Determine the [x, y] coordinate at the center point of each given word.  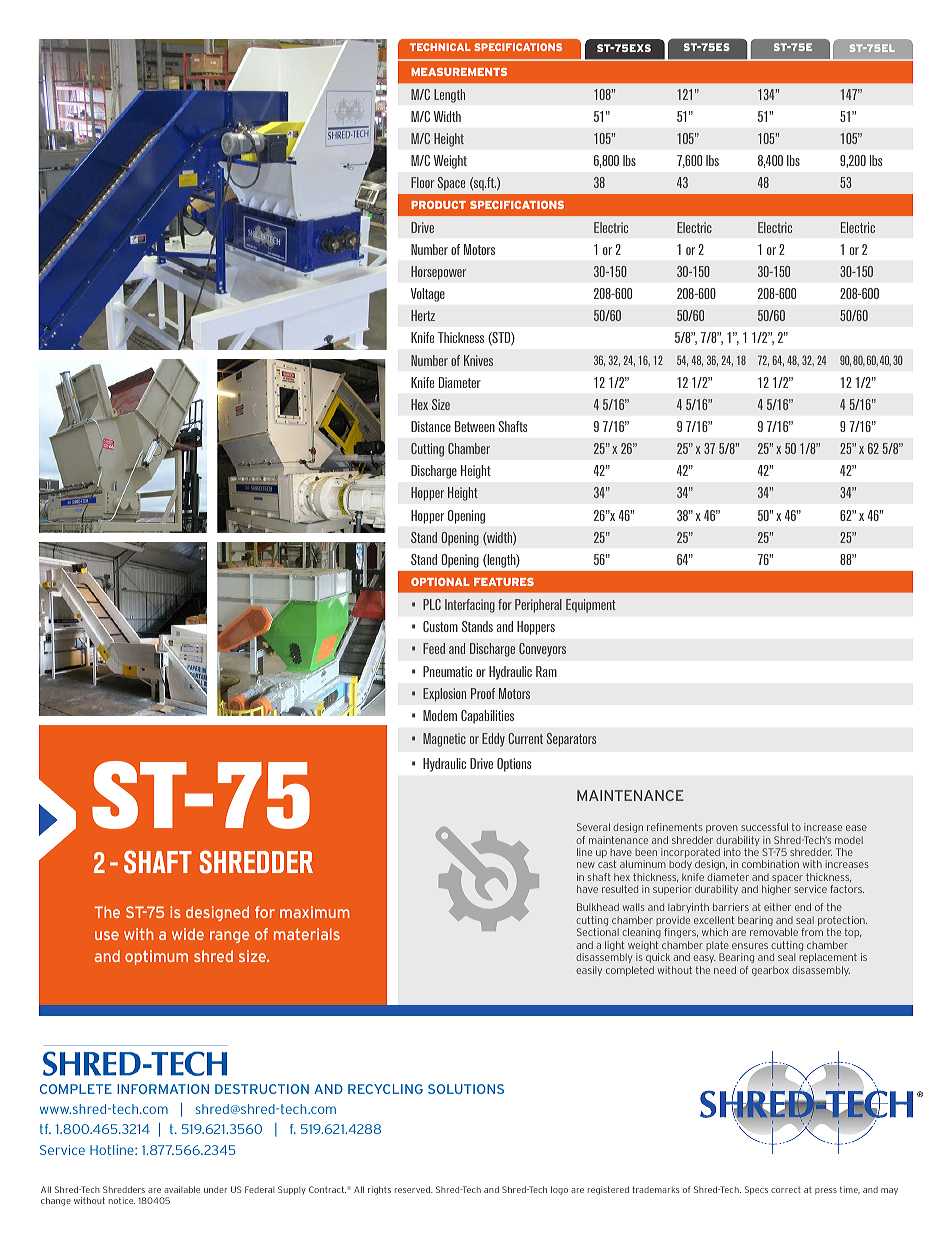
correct [786, 1189]
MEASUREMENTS [459, 72]
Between [475, 426]
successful [764, 827]
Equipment [591, 606]
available [182, 1189]
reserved [413, 1189]
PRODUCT [438, 205]
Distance [431, 426]
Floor [422, 182]
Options [514, 765]
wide [188, 934]
